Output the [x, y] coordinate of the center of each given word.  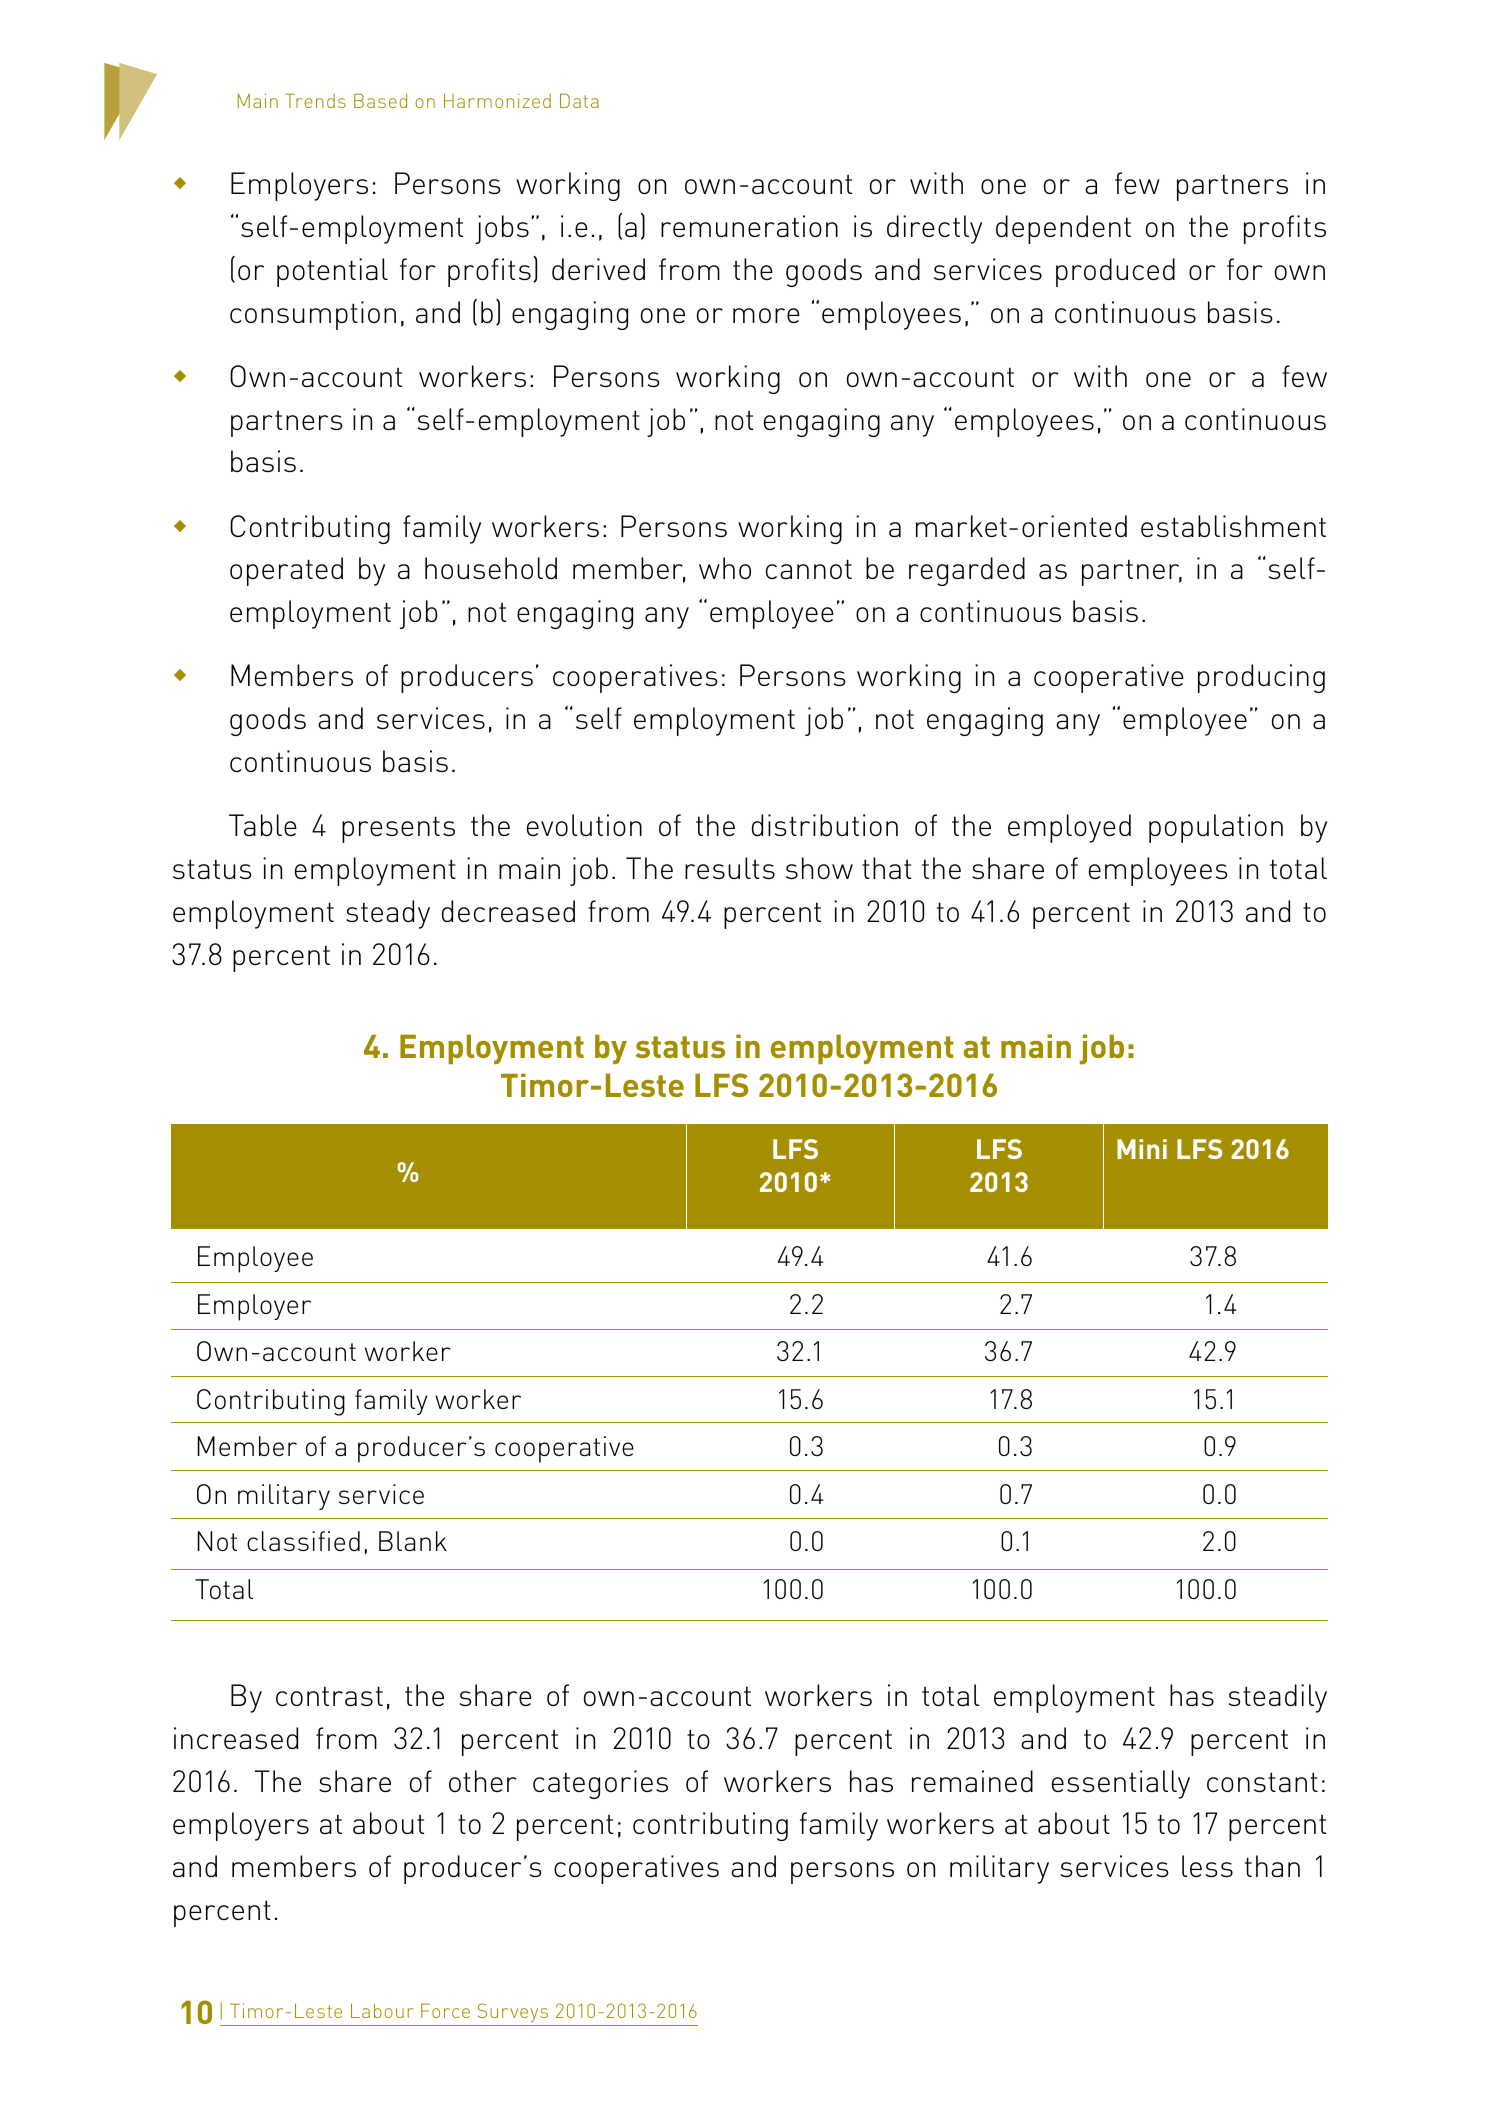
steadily [1278, 1698]
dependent [1063, 229]
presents [398, 829]
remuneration [749, 226]
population [1216, 828]
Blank [413, 1541]
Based [380, 100]
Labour [382, 2010]
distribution [825, 825]
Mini [1142, 1149]
